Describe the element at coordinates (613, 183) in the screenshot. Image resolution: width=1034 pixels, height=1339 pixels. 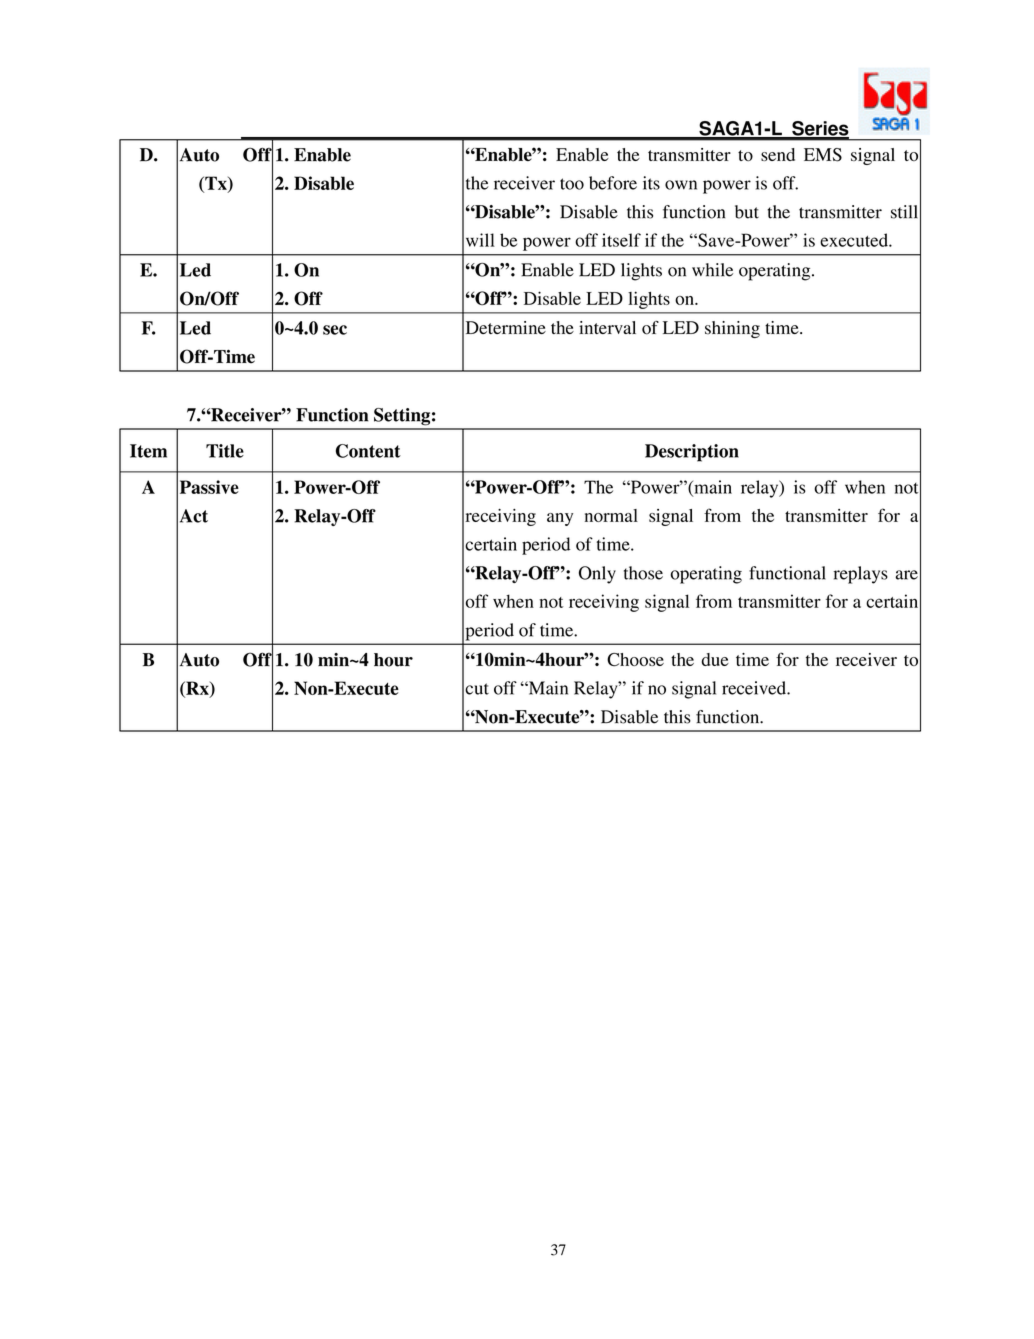
I see `before` at that location.
